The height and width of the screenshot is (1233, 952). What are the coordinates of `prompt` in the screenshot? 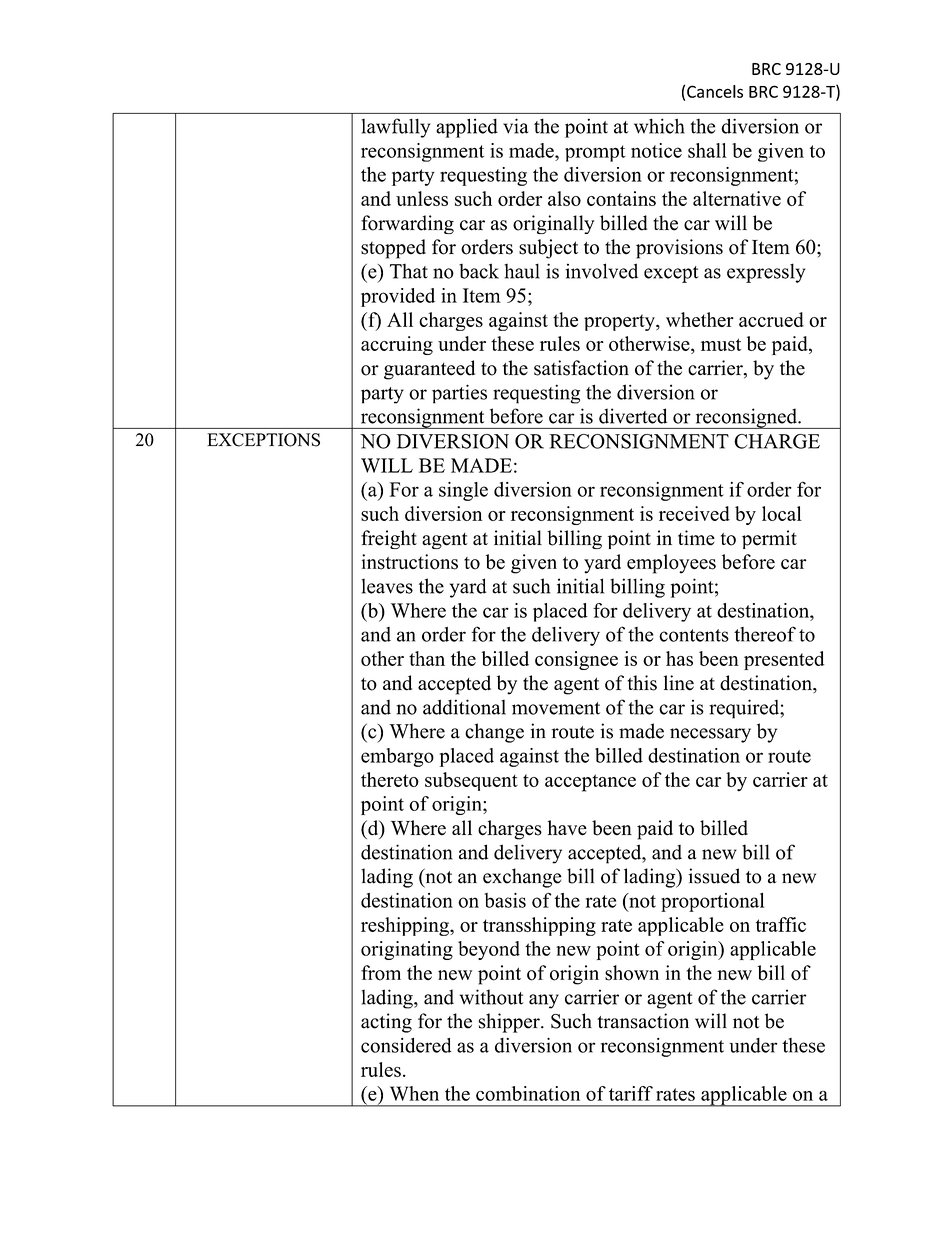 It's located at (595, 153).
